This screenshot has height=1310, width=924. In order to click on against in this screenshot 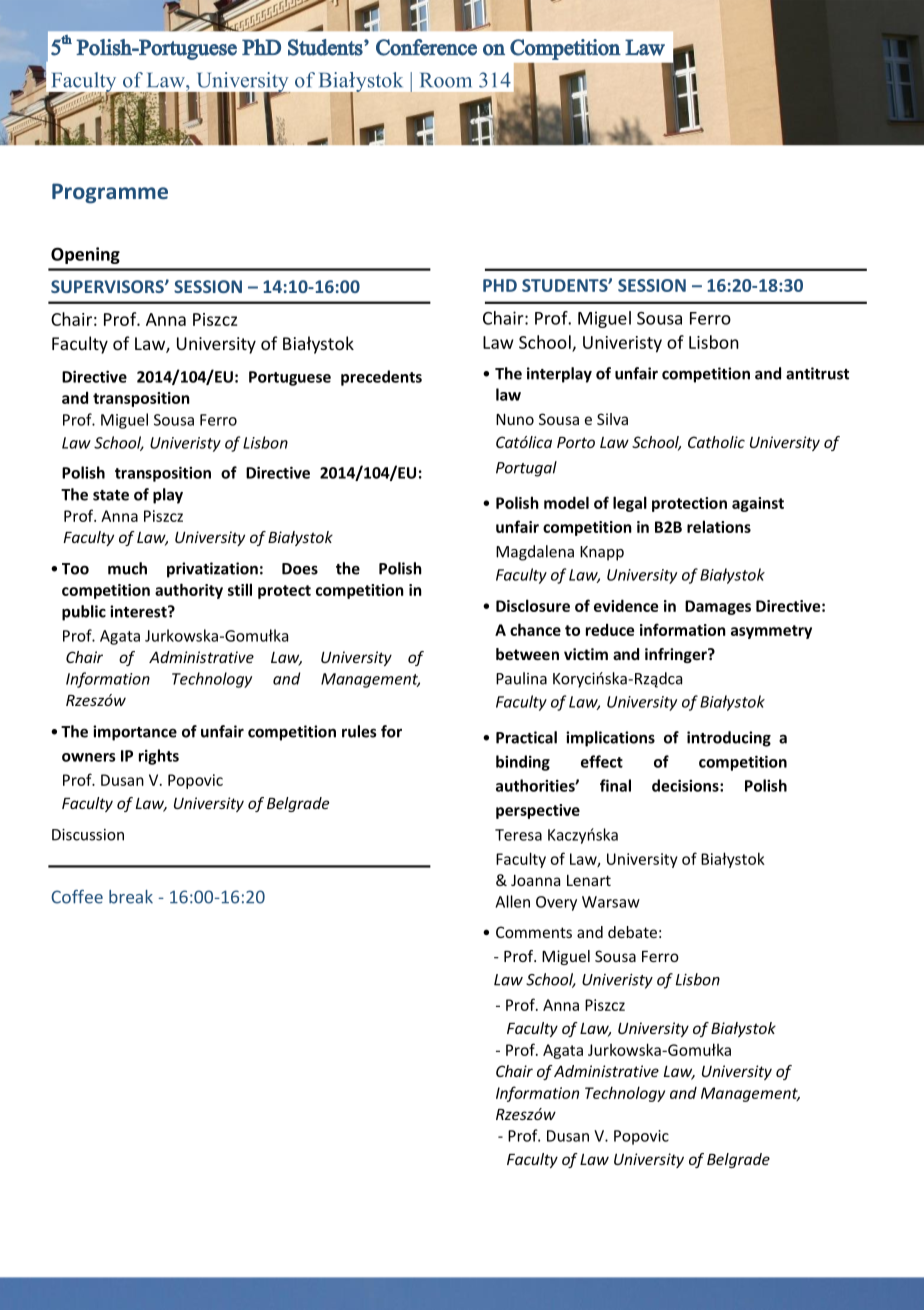, I will do `click(758, 504)`.
